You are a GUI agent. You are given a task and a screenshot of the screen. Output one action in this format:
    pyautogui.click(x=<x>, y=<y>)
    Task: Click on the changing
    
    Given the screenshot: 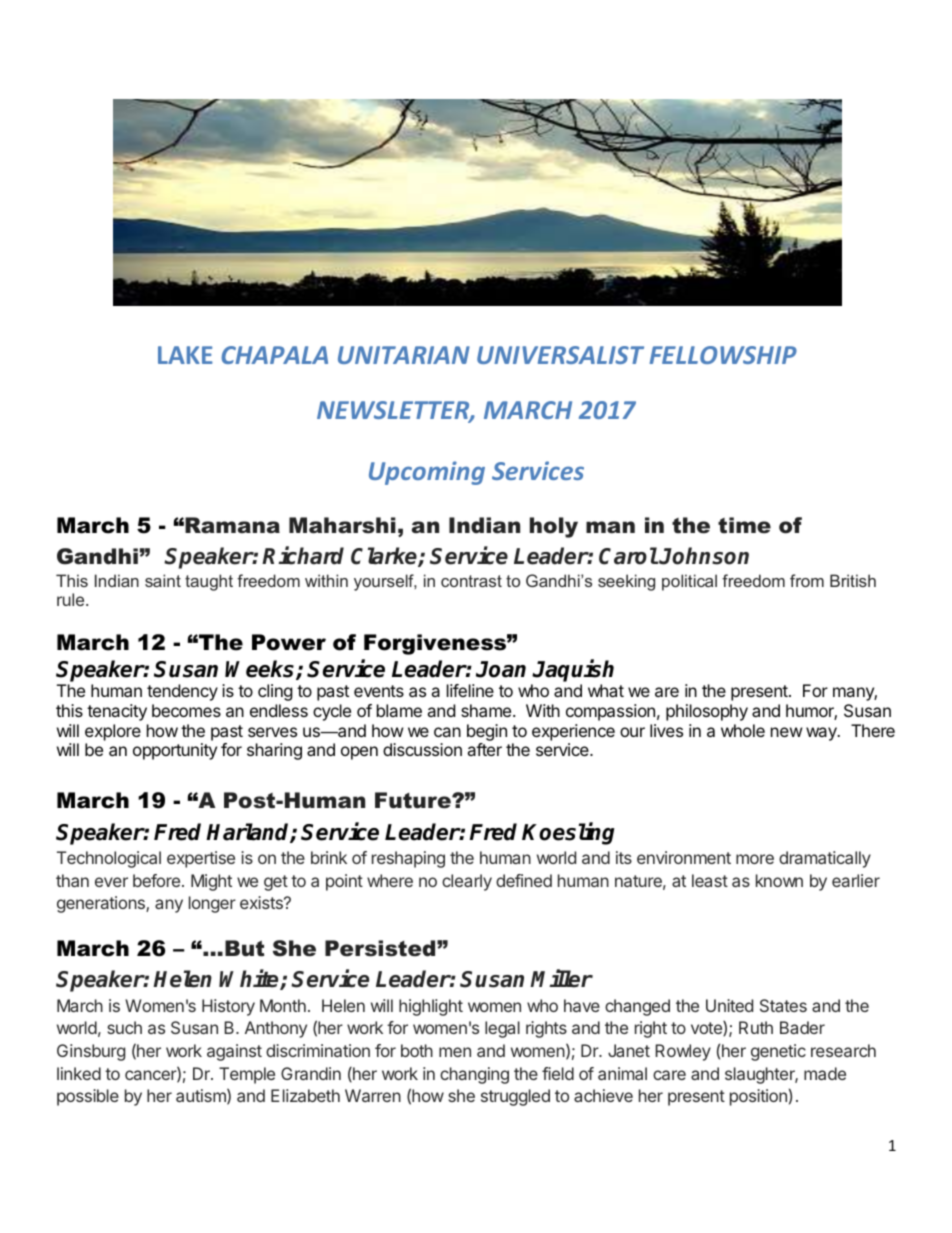 What is the action you would take?
    pyautogui.click(x=474, y=1075)
